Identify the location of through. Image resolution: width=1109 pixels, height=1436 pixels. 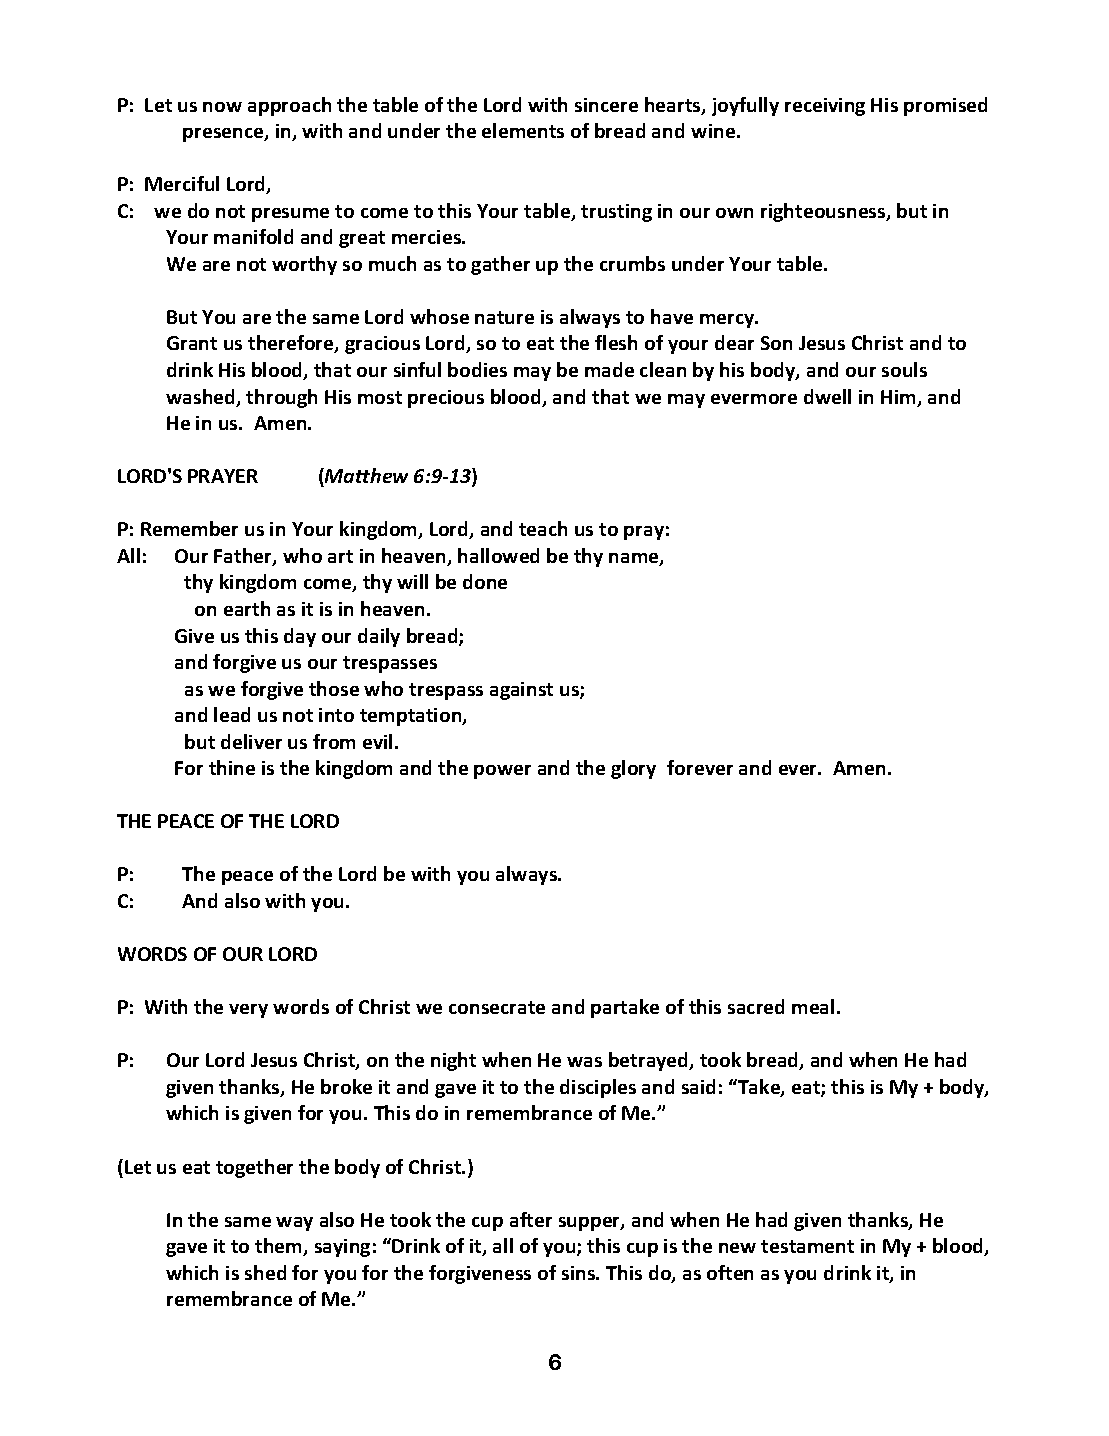
(281, 398).
